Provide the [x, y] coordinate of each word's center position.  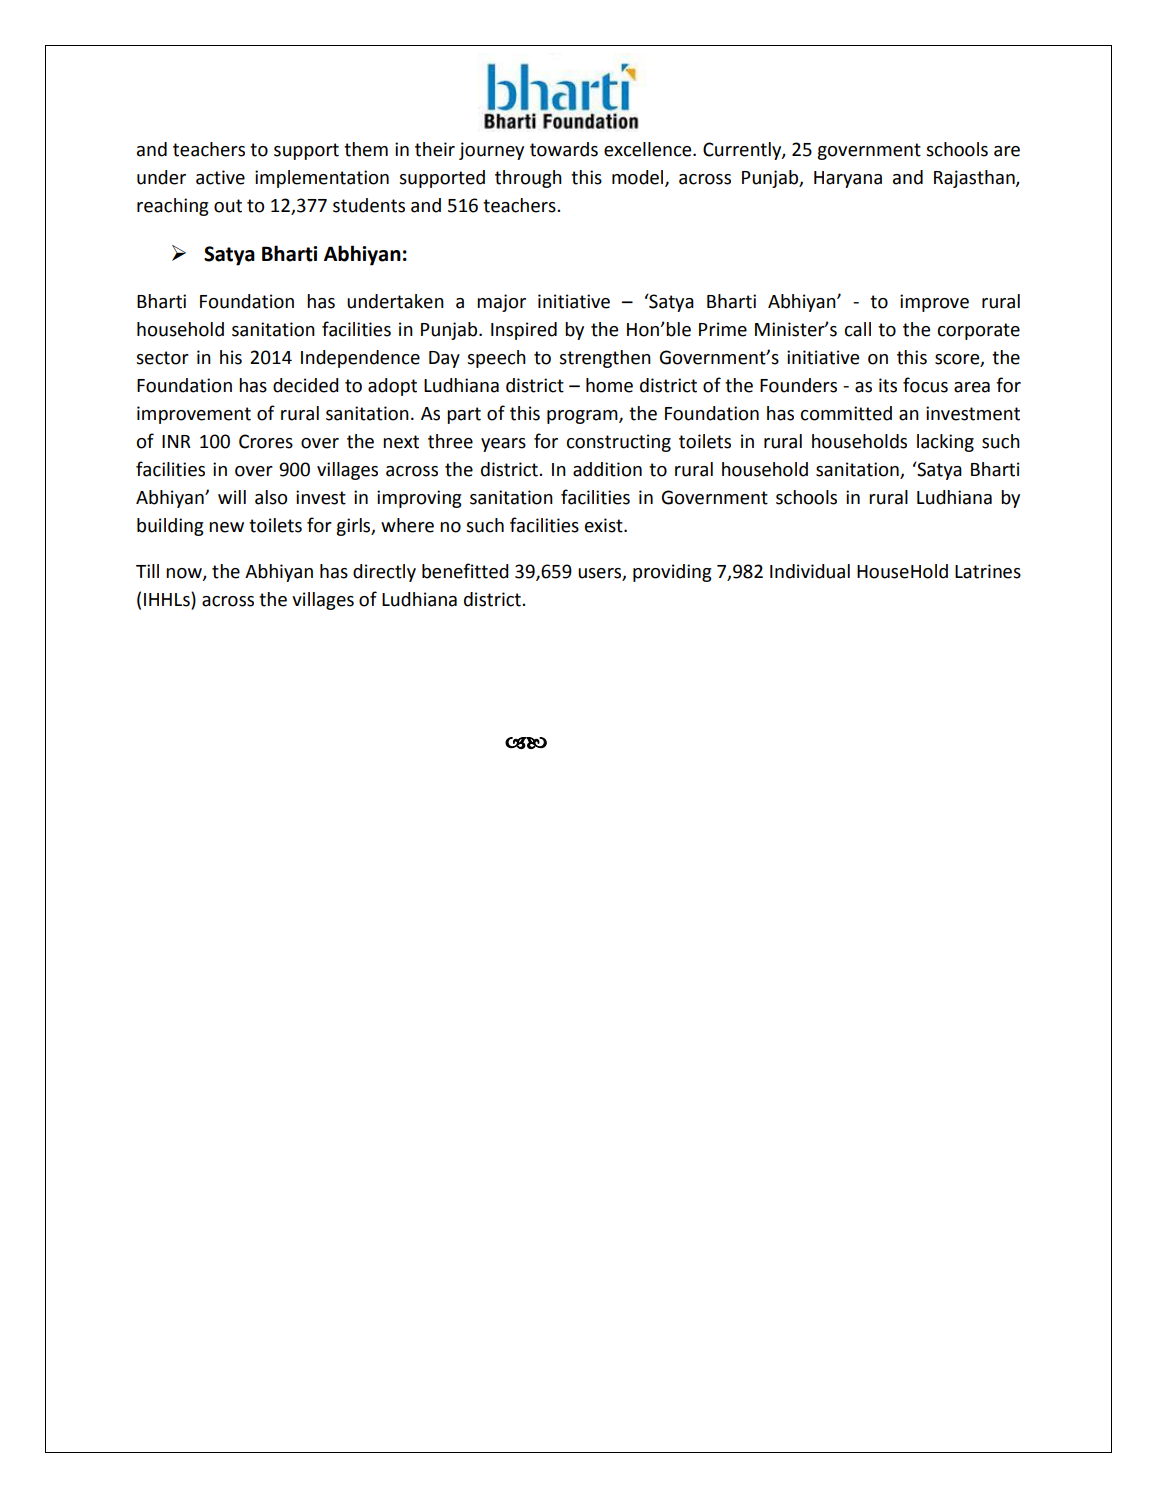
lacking [945, 443]
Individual [810, 571]
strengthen [605, 359]
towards [564, 149]
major [501, 303]
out [228, 206]
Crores [266, 441]
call [858, 329]
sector [162, 358]
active [220, 177]
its [888, 385]
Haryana [848, 179]
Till [147, 571]
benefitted [465, 571]
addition [607, 469]
